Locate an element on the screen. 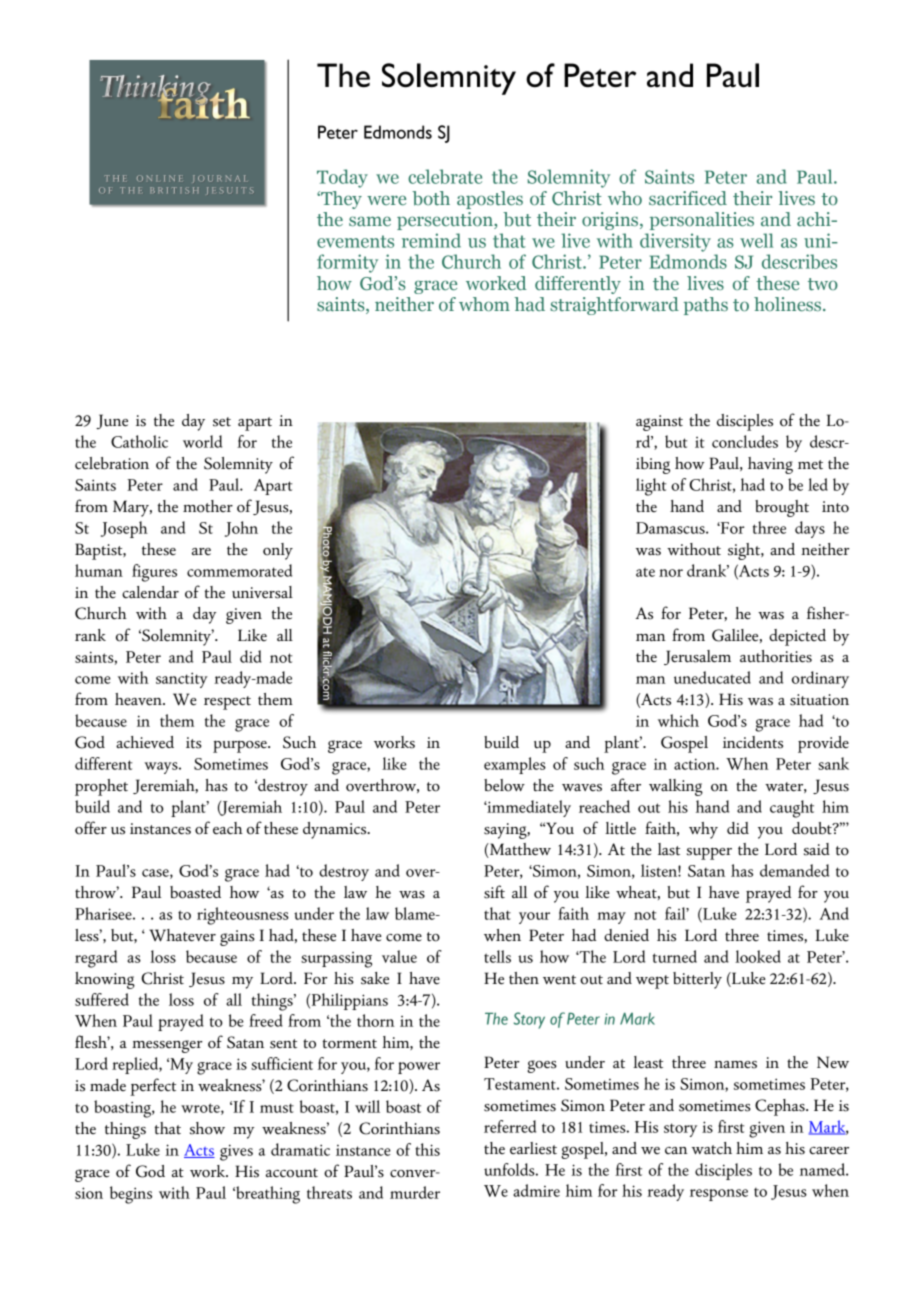 The height and width of the screenshot is (1308, 924). offer is located at coordinates (91, 828).
